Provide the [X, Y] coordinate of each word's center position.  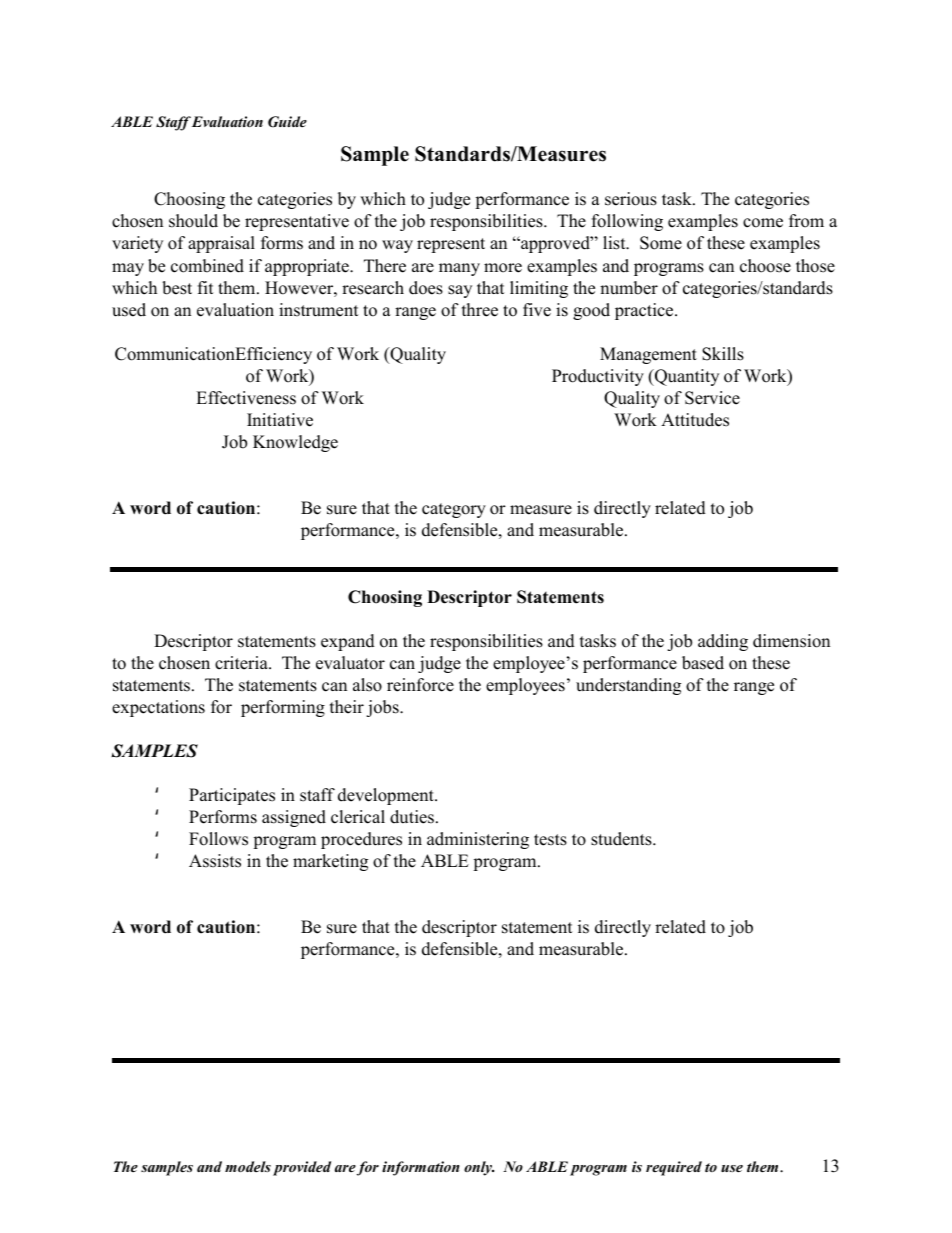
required [674, 1168]
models [248, 1166]
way [397, 246]
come [763, 223]
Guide [287, 122]
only [479, 1168]
